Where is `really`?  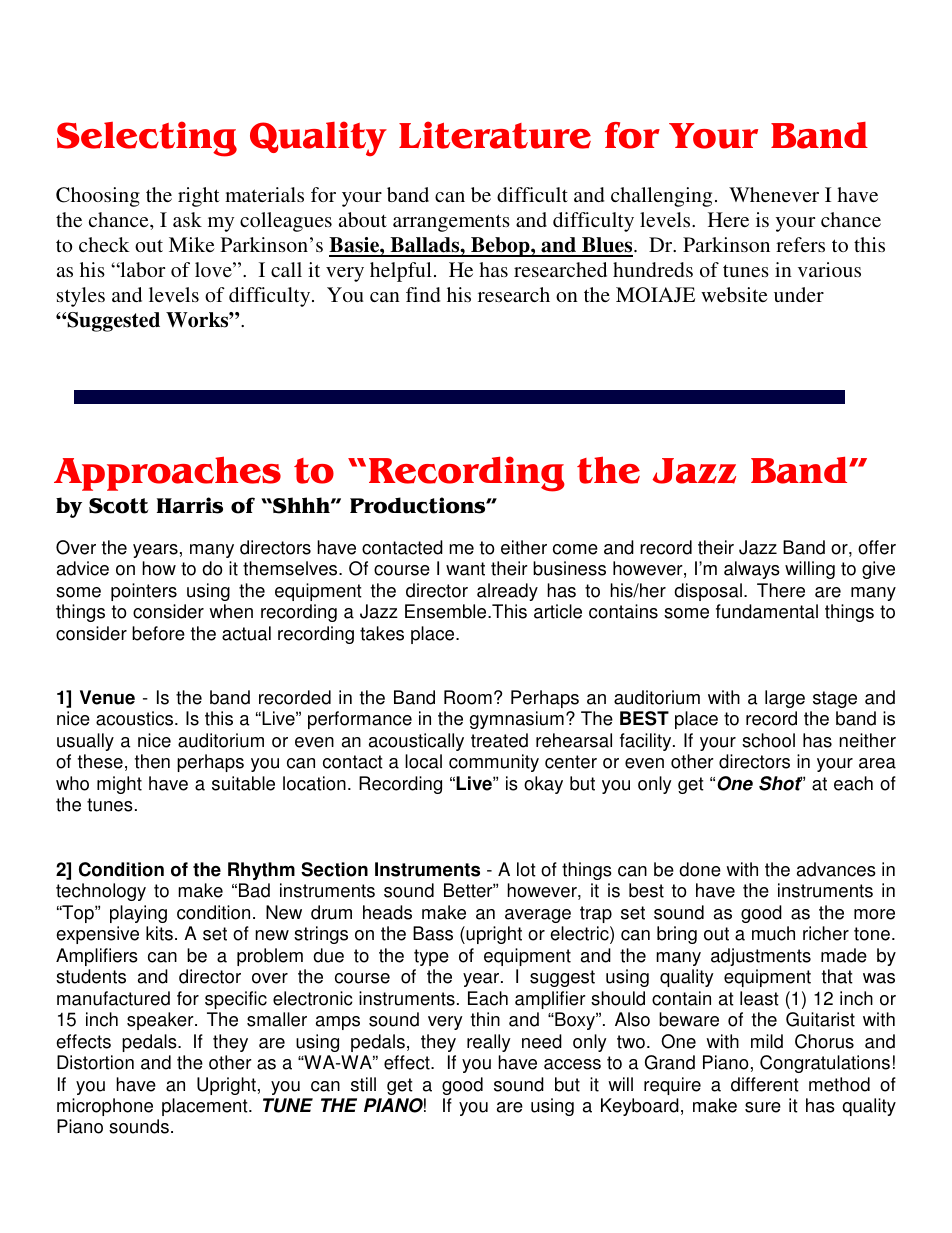
really is located at coordinates (489, 1043).
